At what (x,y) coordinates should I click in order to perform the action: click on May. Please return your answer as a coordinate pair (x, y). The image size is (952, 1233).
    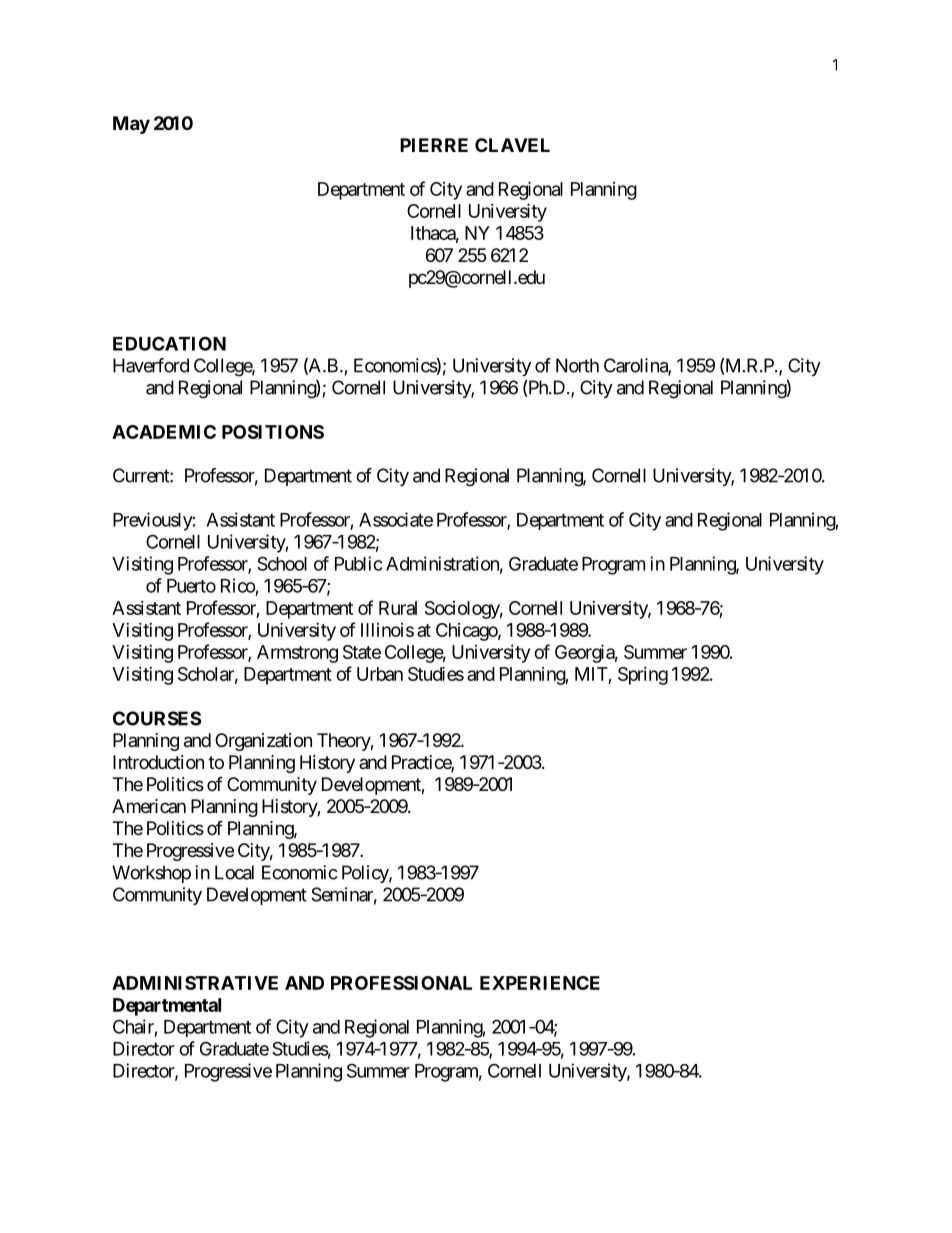
    Looking at the image, I should click on (131, 125).
